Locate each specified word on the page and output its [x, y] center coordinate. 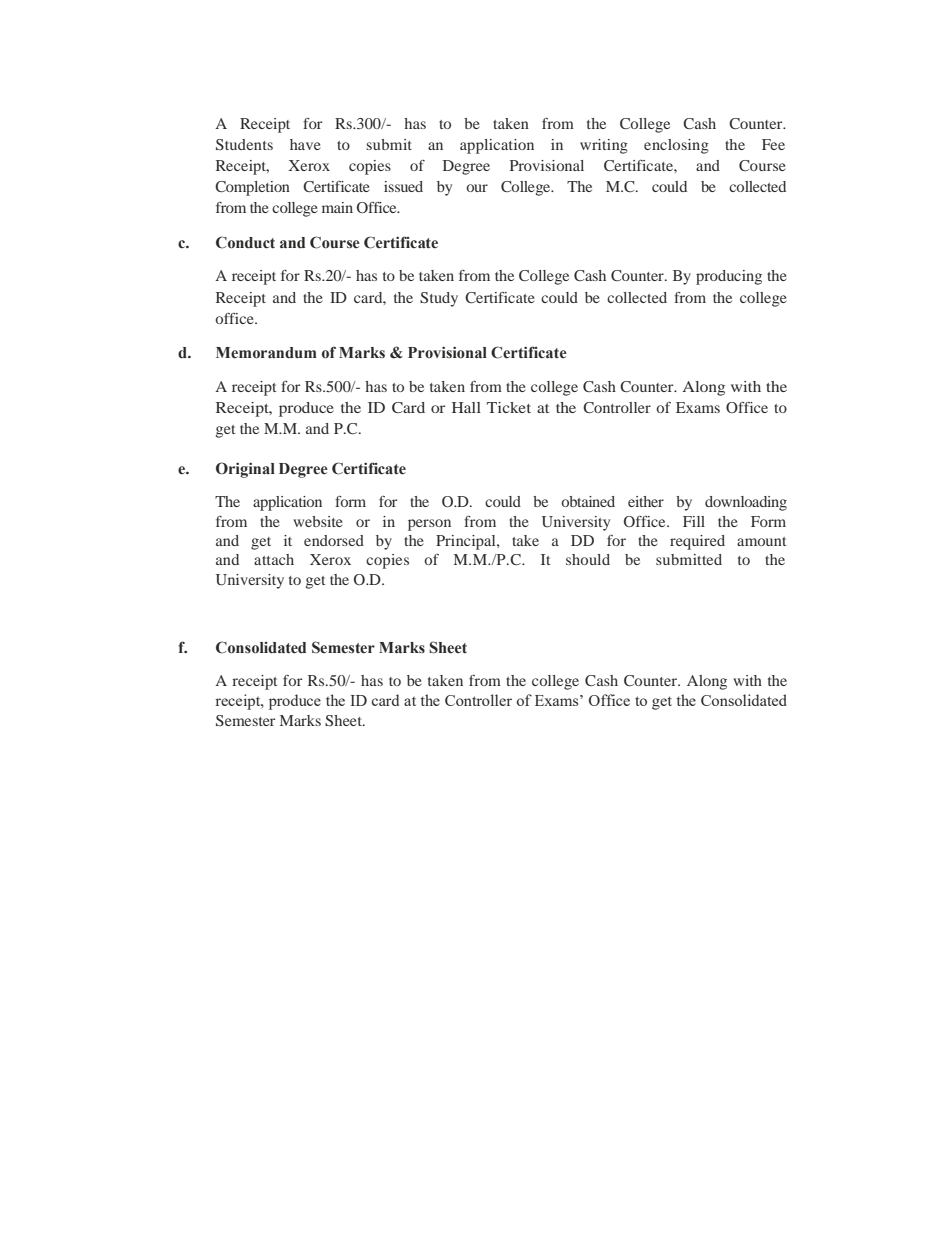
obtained [588, 501]
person [429, 525]
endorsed [334, 540]
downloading [746, 503]
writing [604, 146]
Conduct [245, 242]
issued [403, 186]
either [646, 501]
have [305, 144]
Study [439, 299]
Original [245, 470]
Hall [466, 407]
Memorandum [266, 353]
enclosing [676, 146]
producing [729, 277]
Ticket [509, 407]
